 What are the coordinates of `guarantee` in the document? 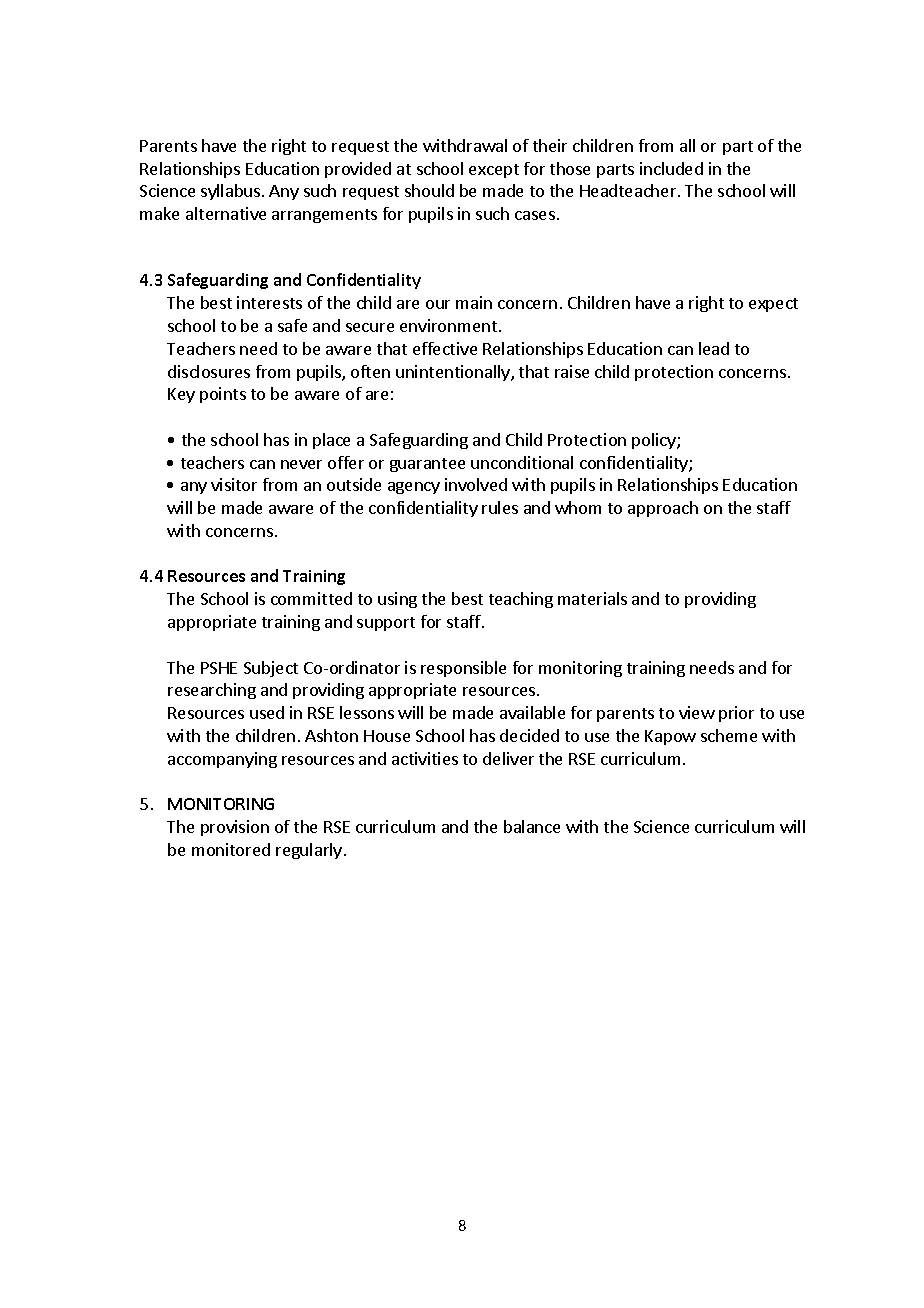 It's located at (427, 465).
